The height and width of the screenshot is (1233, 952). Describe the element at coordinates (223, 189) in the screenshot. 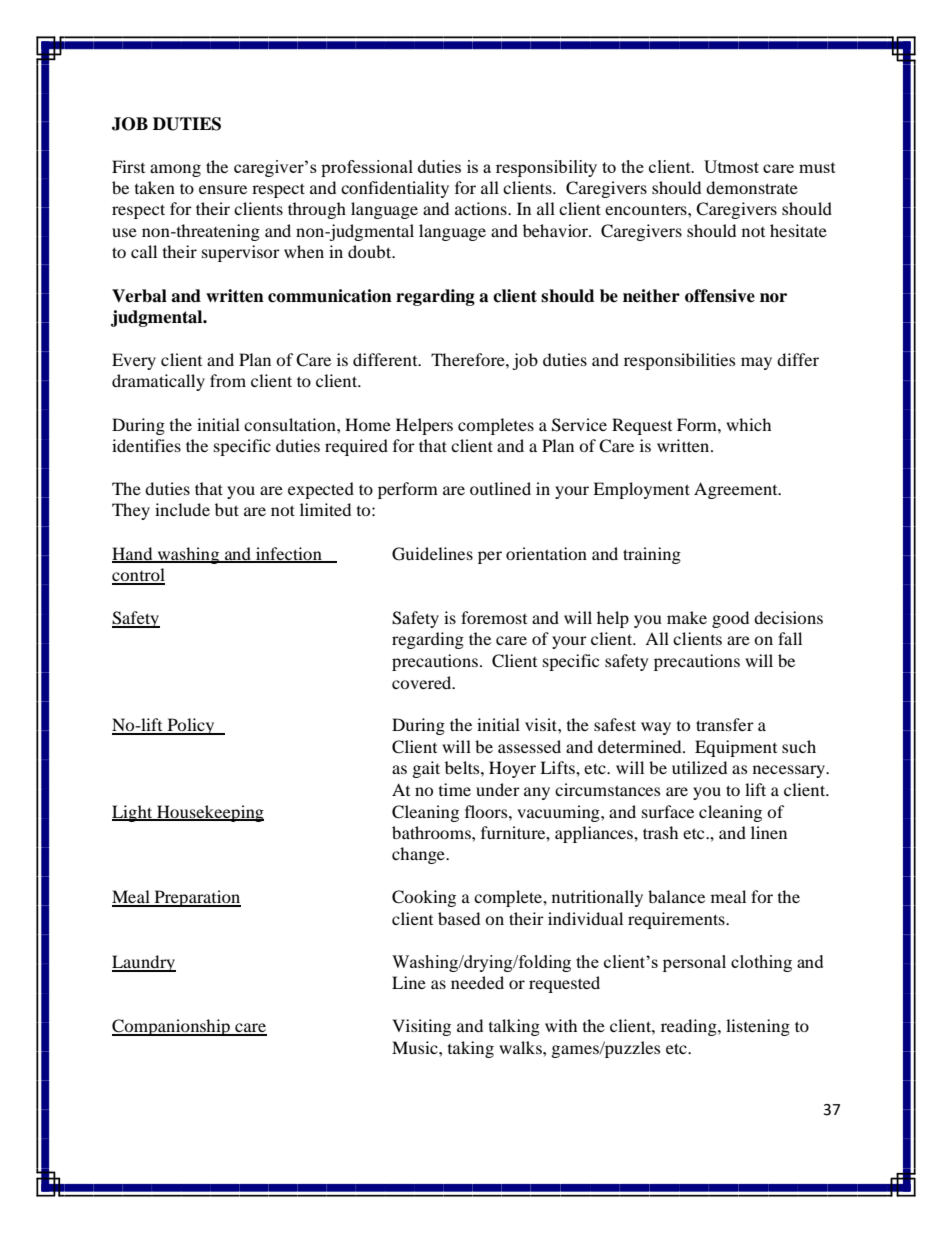

I see `ensure` at that location.
